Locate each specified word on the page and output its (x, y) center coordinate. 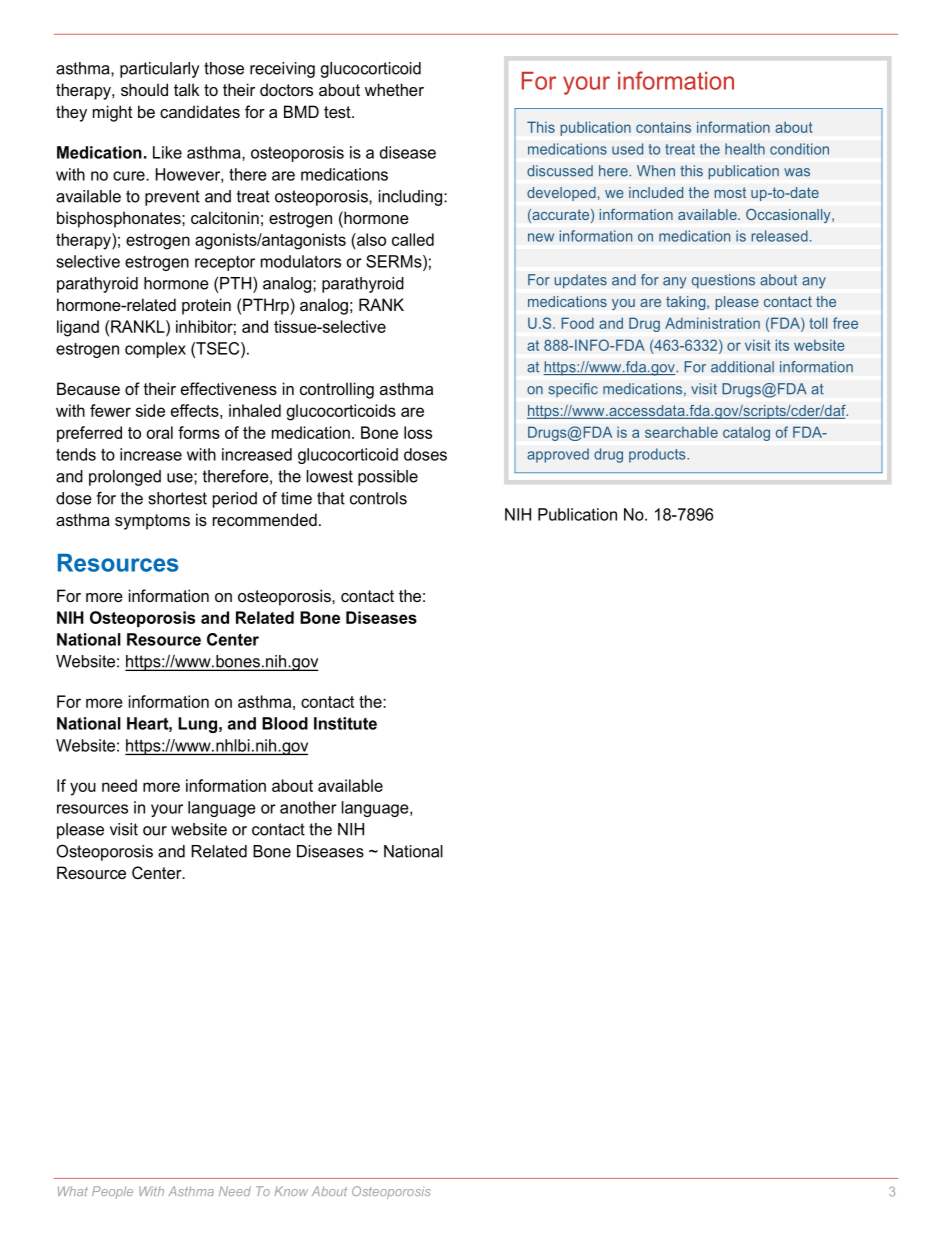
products (658, 455)
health (745, 149)
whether (394, 89)
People (112, 1192)
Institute (345, 723)
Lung (197, 725)
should (144, 89)
